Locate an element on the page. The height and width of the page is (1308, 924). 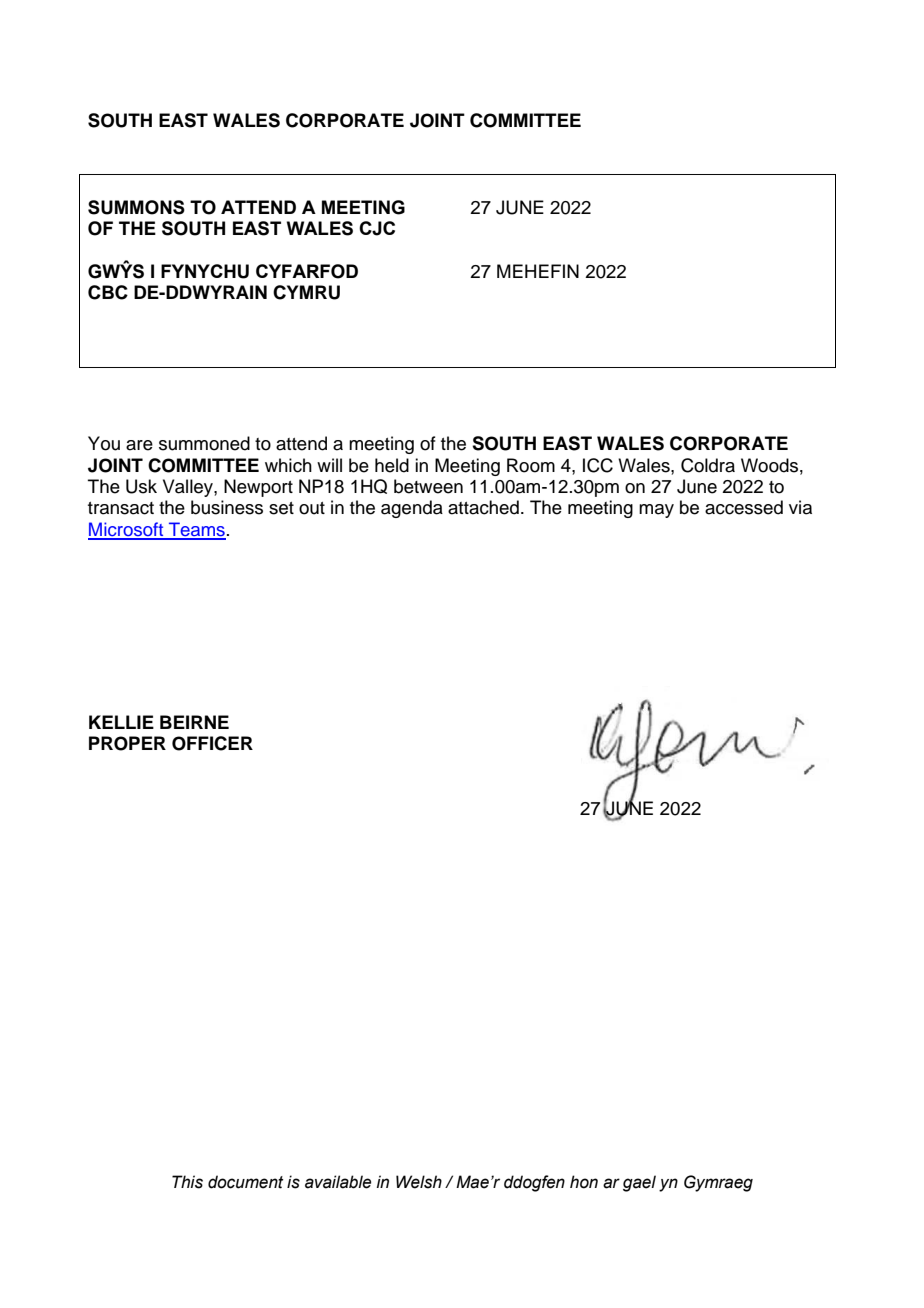
OFFICER is located at coordinates (212, 743).
